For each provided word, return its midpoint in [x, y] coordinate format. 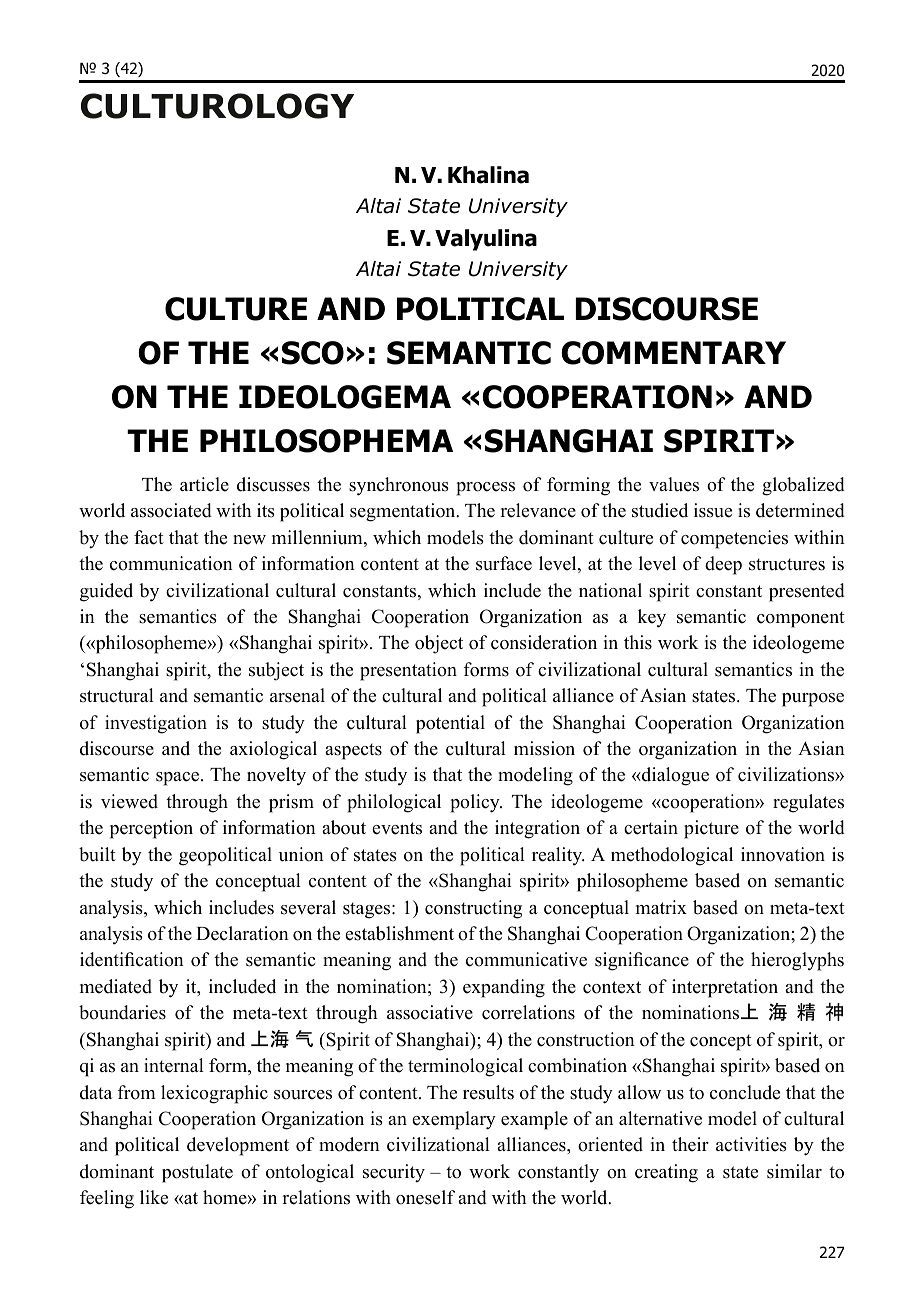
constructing [473, 909]
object [439, 644]
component [801, 619]
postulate [197, 1173]
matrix [661, 907]
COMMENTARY [673, 353]
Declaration [242, 933]
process [485, 489]
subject [276, 671]
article [204, 484]
